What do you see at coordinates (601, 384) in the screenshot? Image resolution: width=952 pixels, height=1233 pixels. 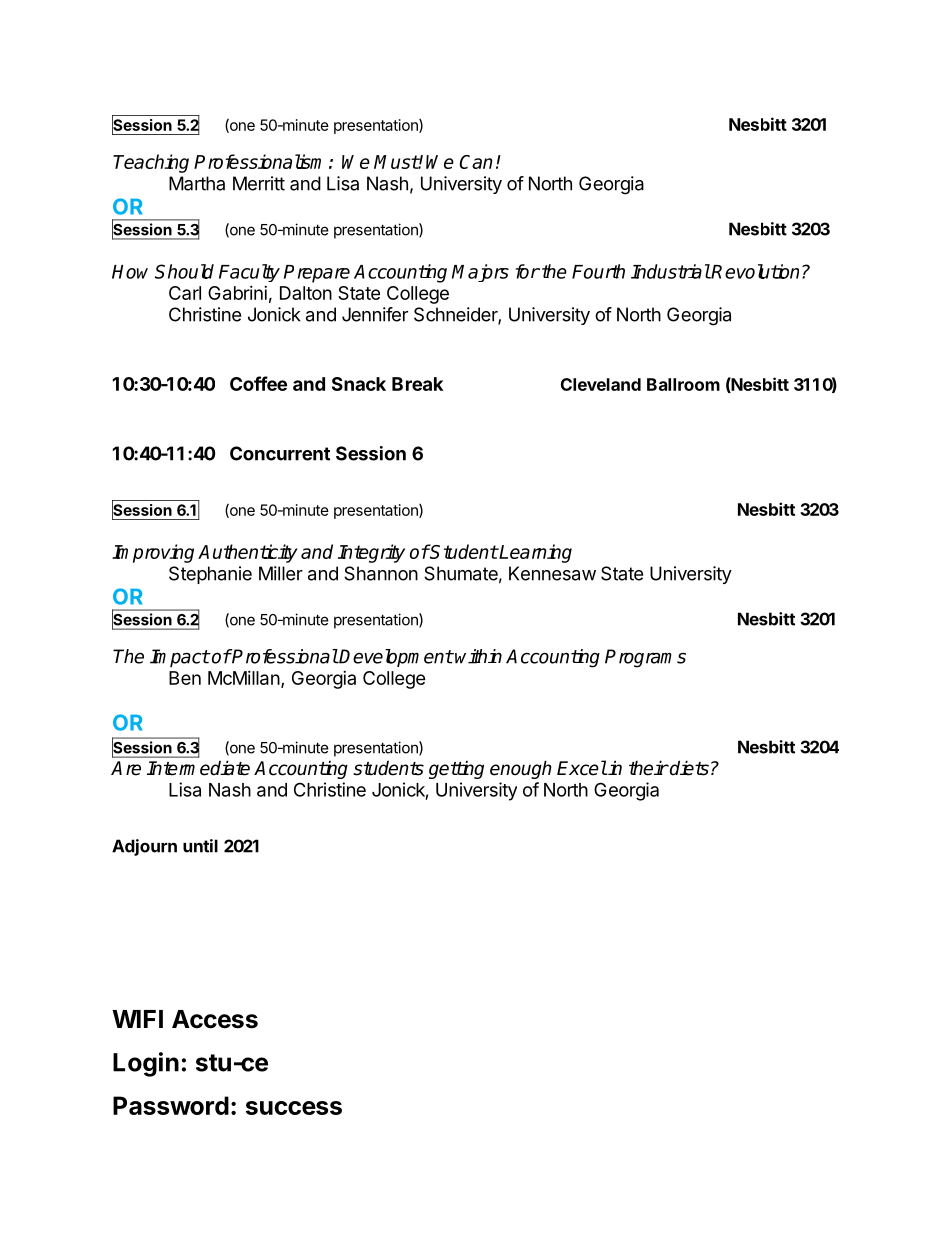 I see `Cleveland` at bounding box center [601, 384].
